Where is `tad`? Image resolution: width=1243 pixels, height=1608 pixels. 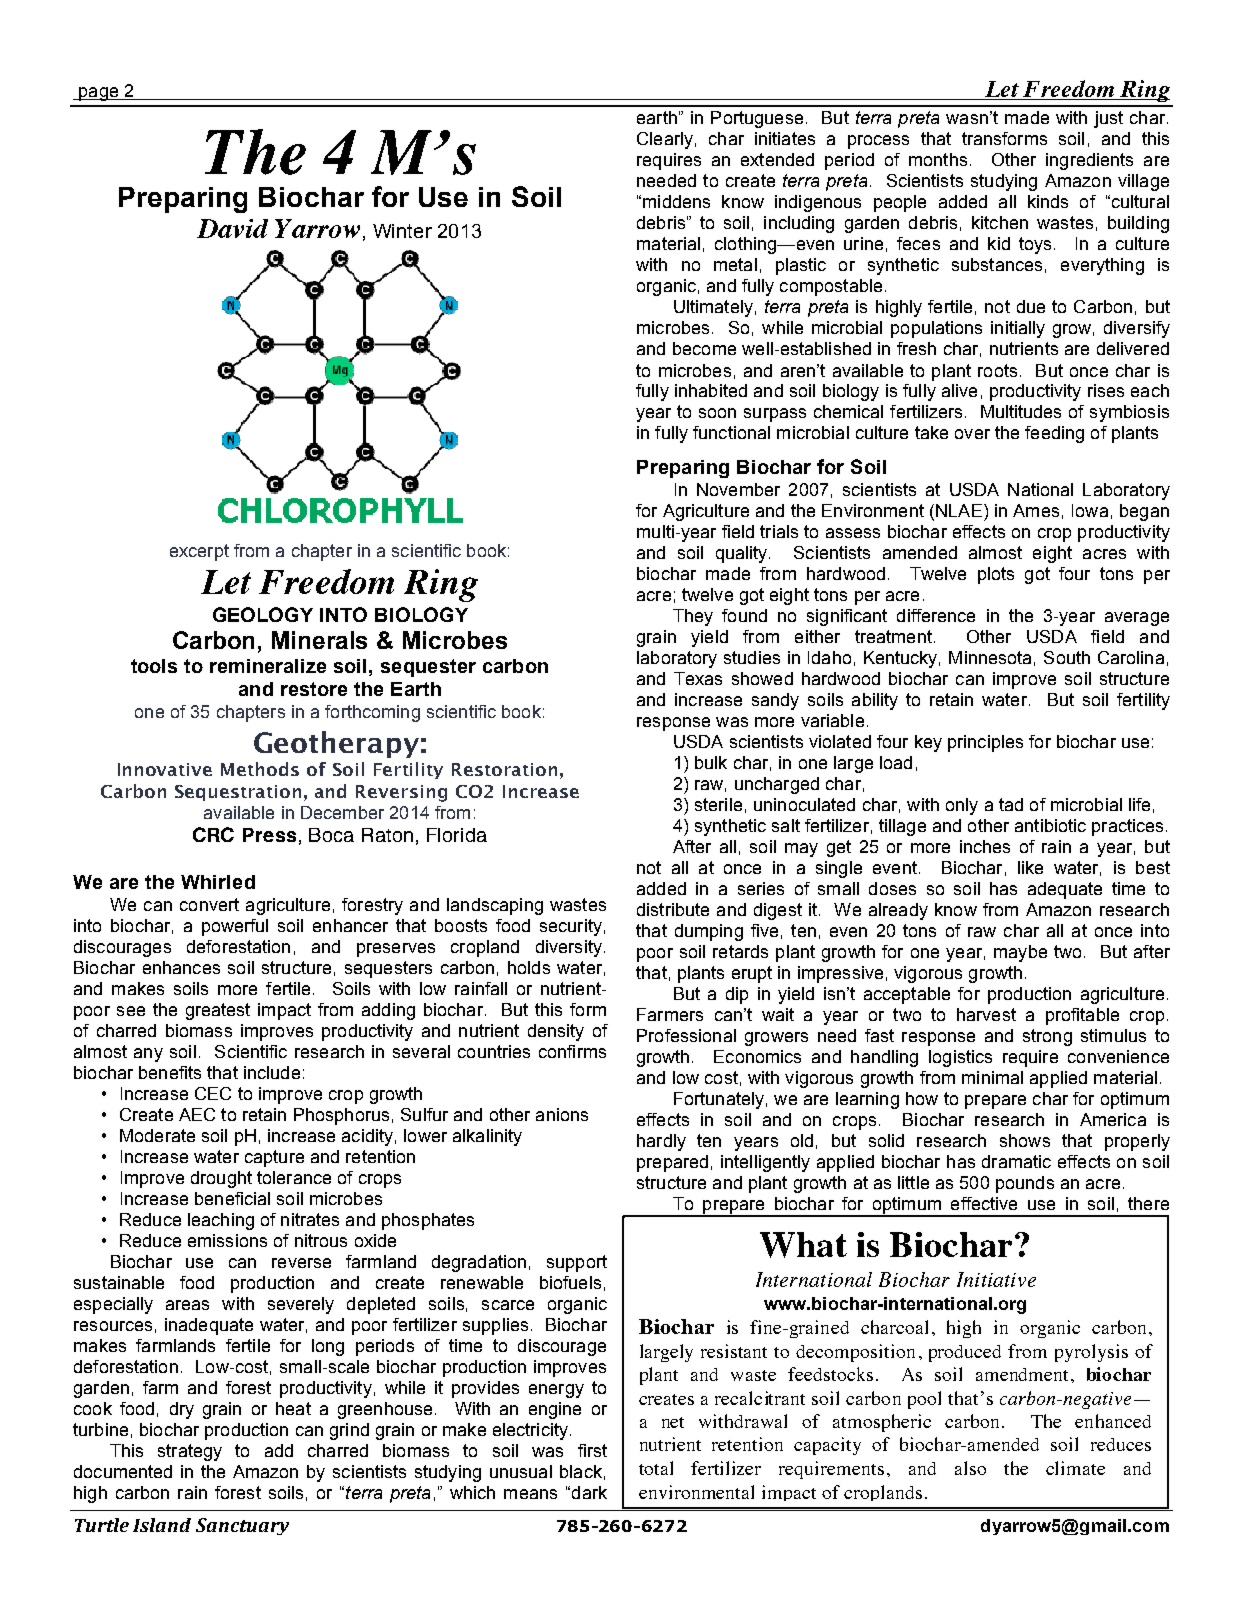
tad is located at coordinates (1011, 804).
